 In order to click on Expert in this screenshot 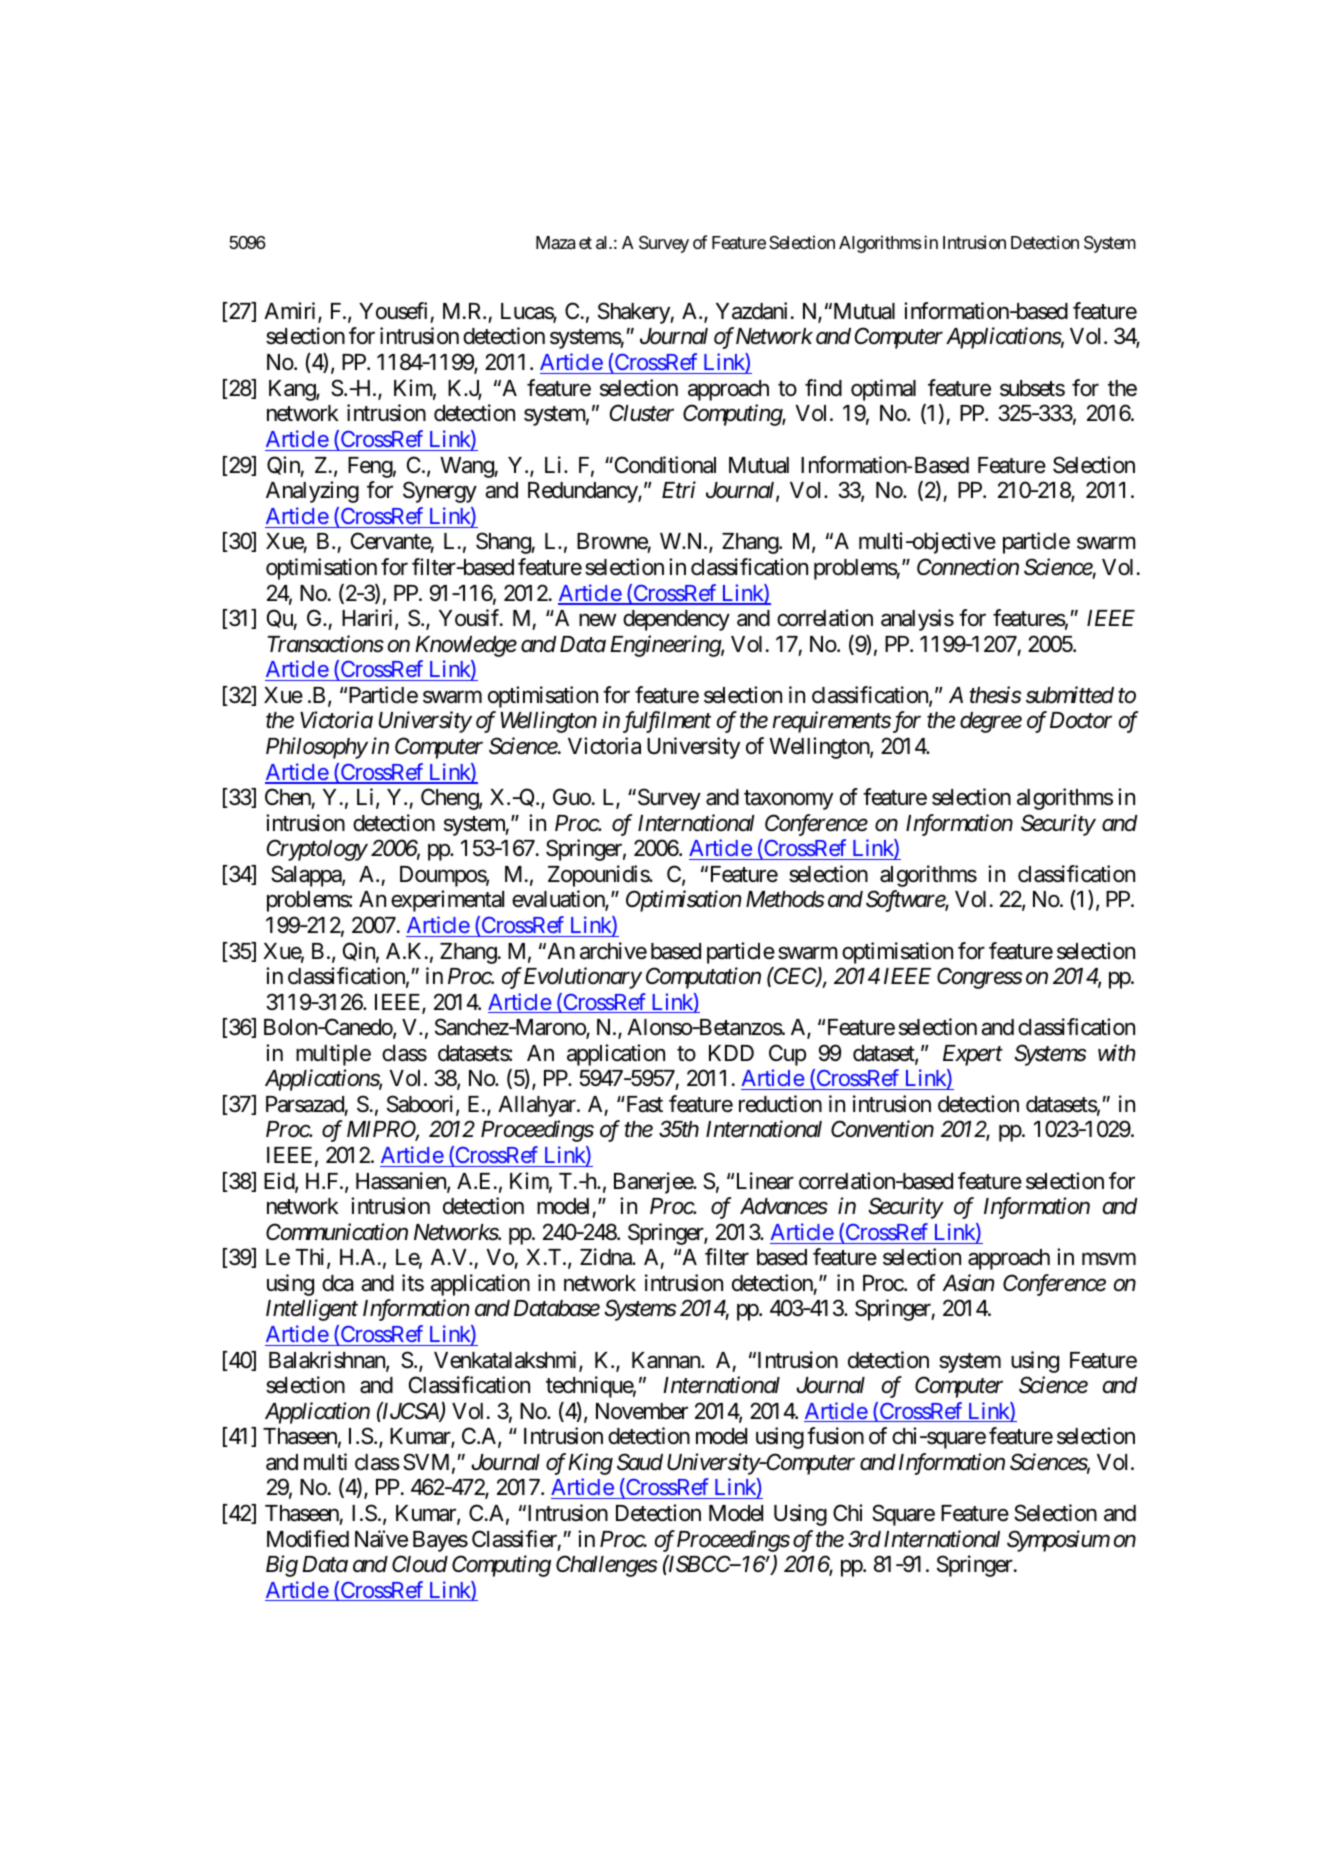, I will do `click(973, 1055)`.
